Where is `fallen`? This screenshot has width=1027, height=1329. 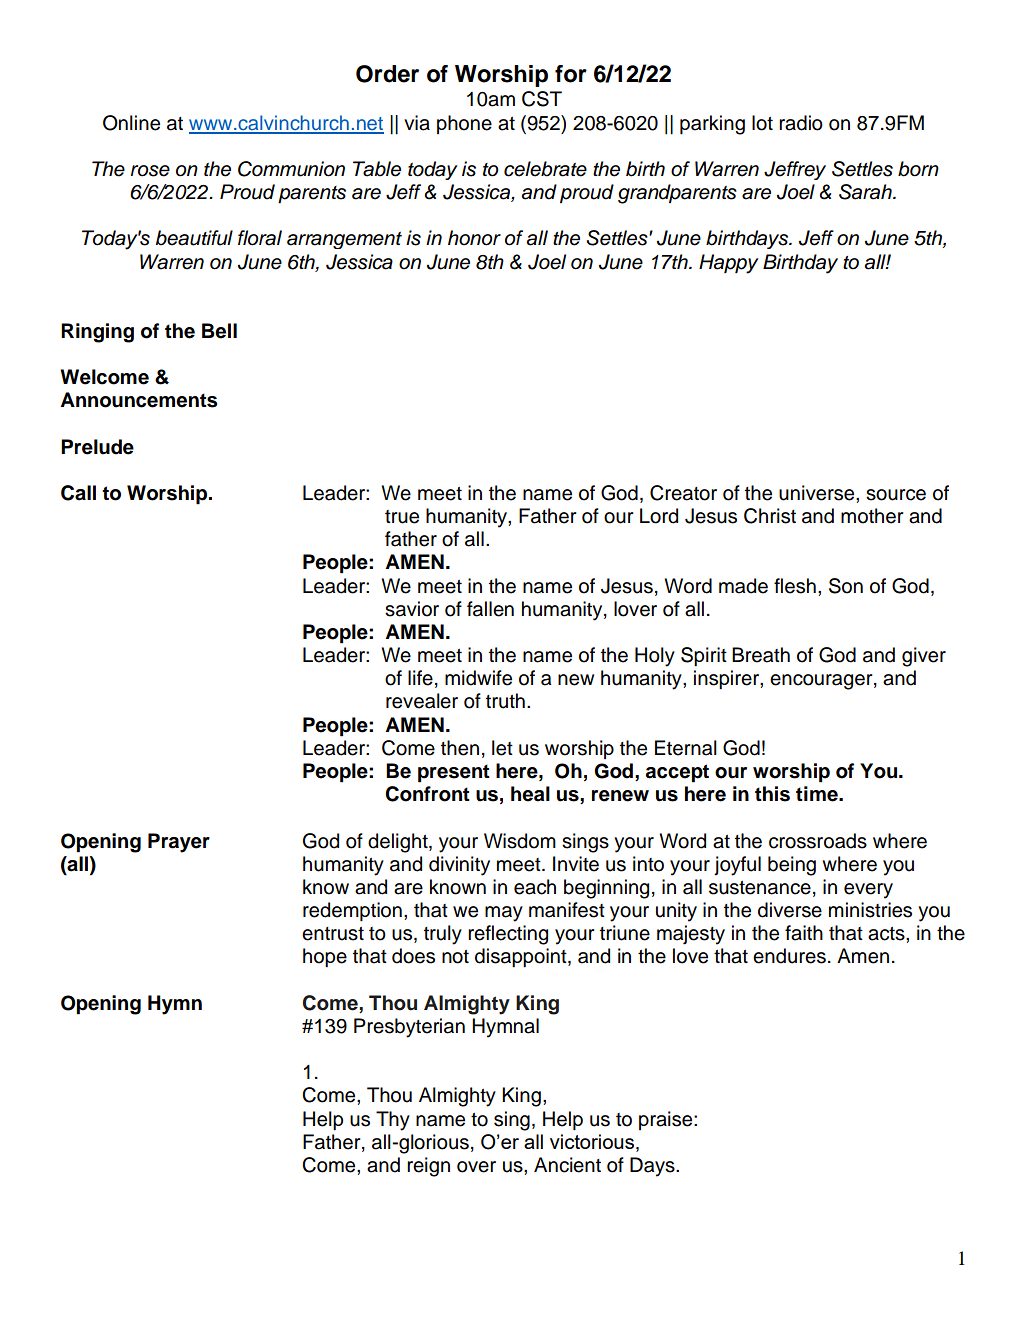
fallen is located at coordinates (490, 609).
